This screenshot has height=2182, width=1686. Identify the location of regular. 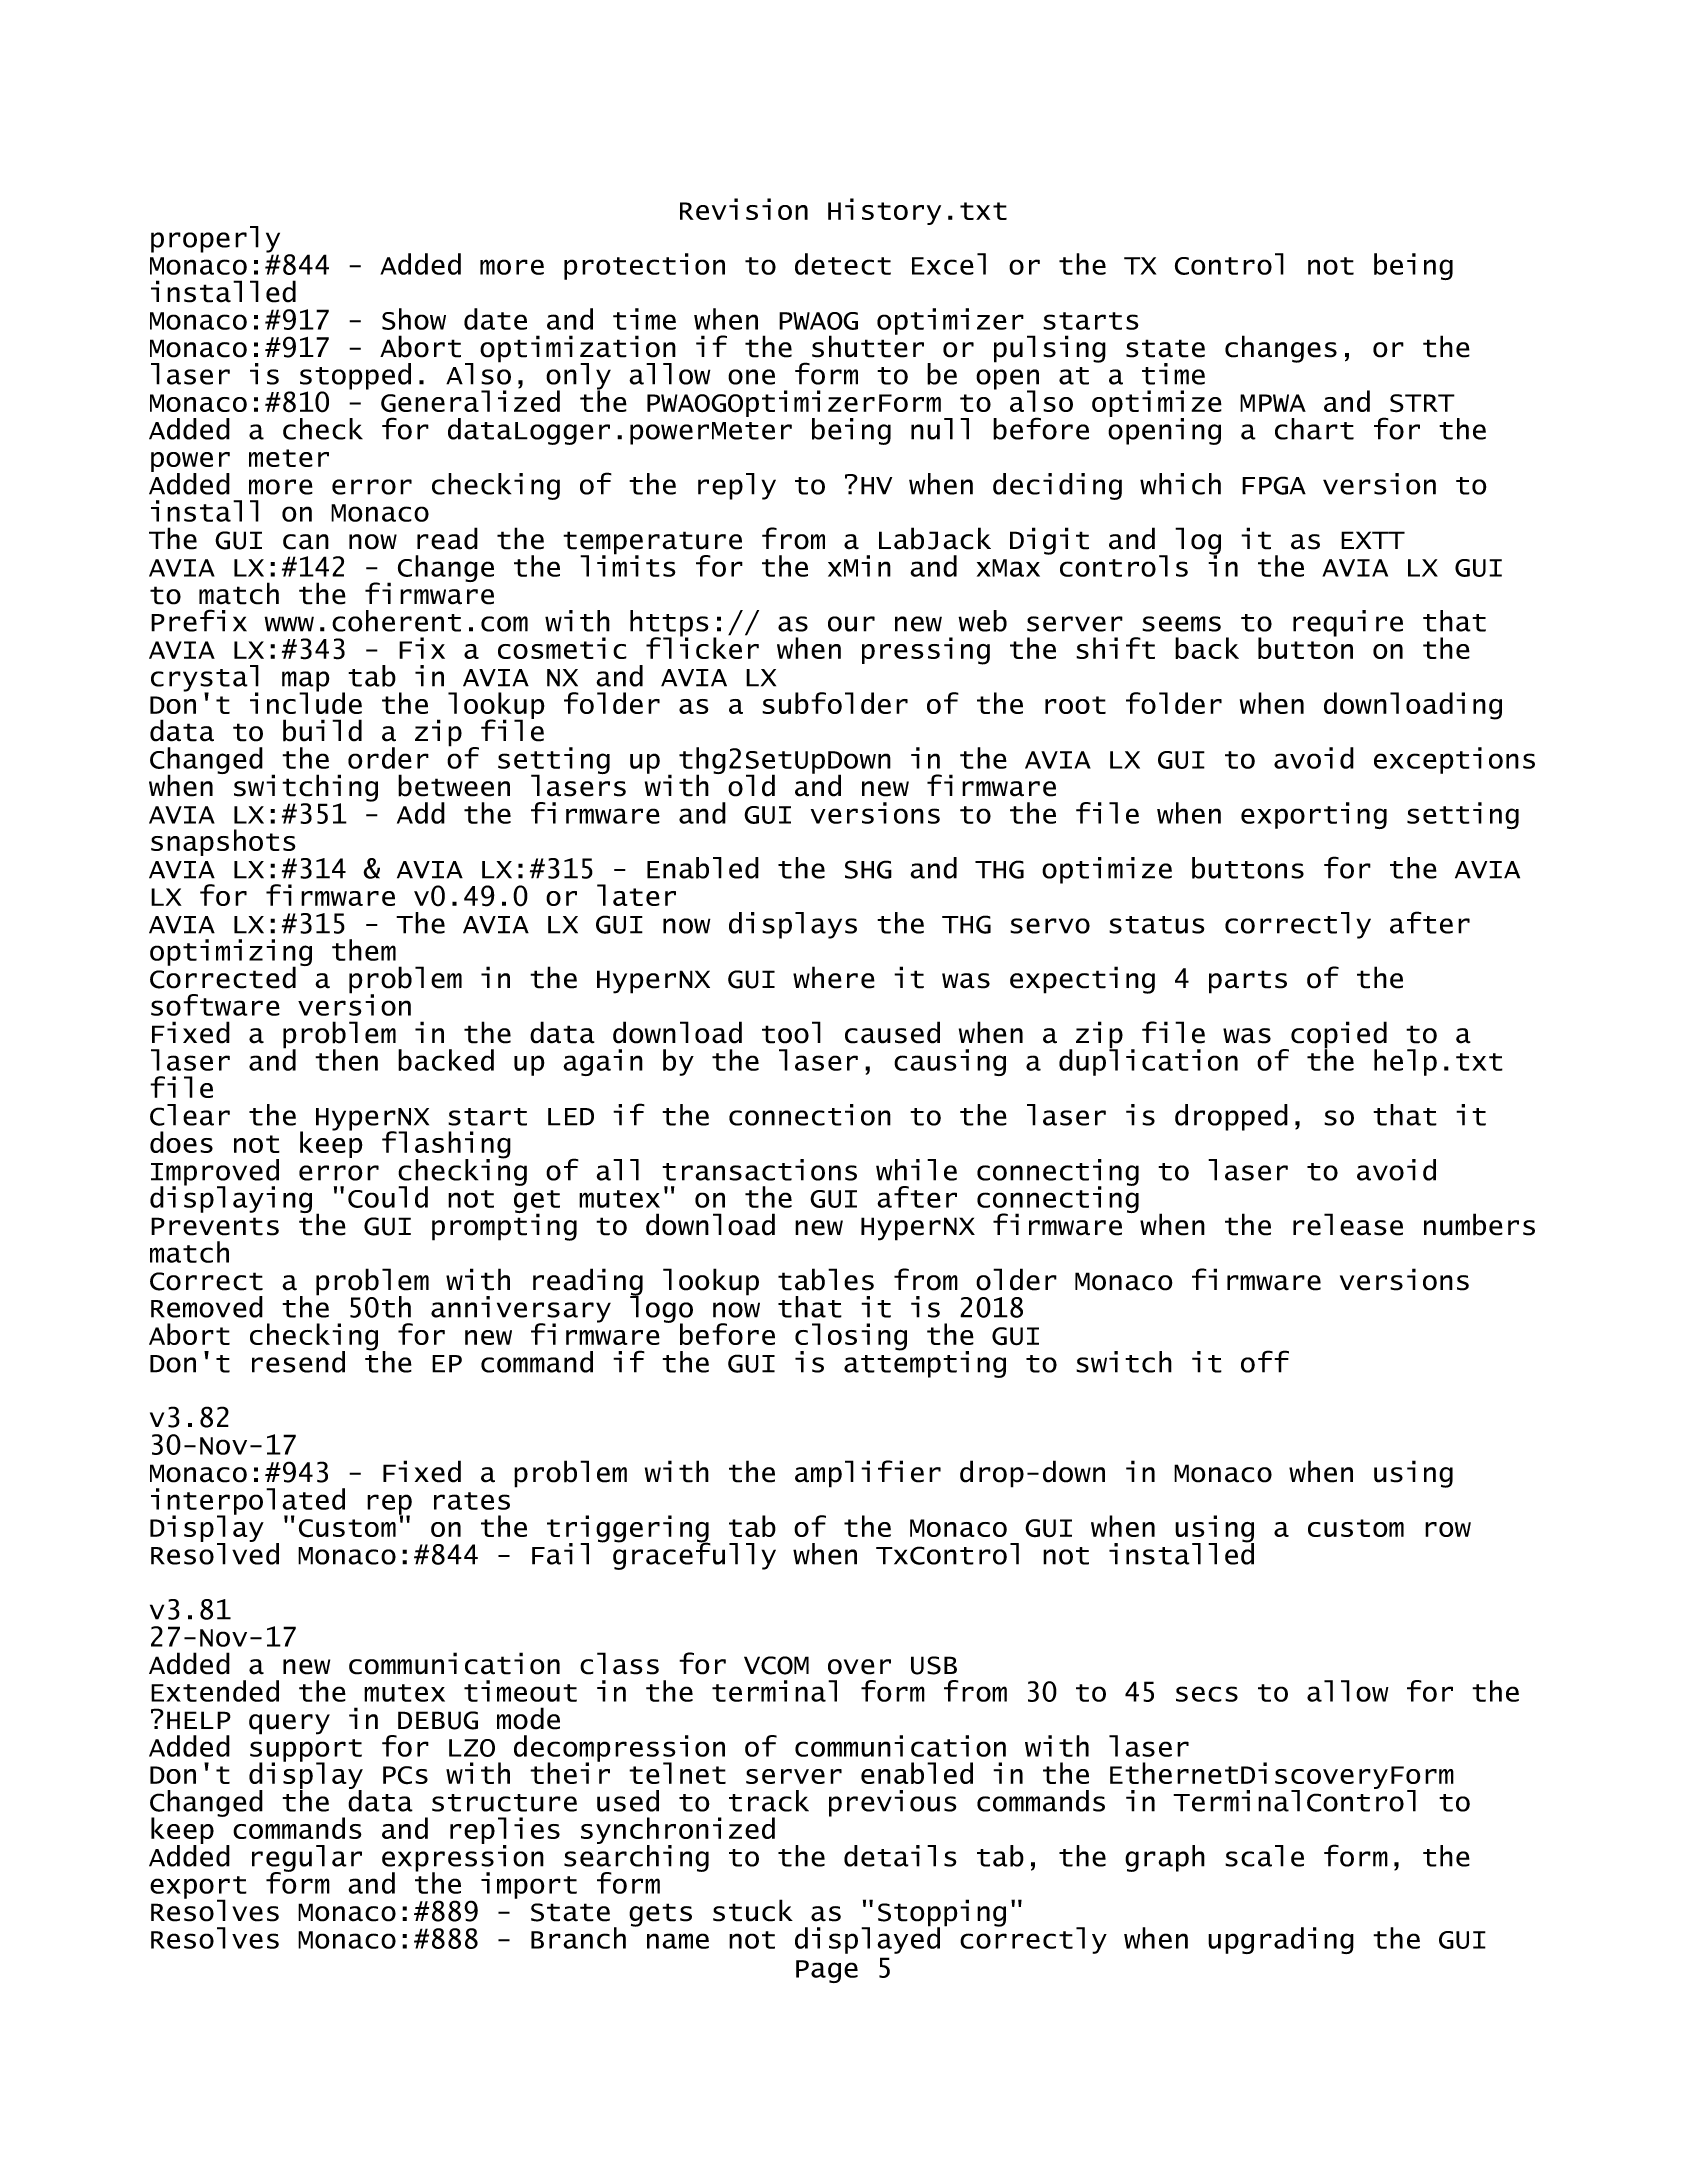
(307, 1859).
